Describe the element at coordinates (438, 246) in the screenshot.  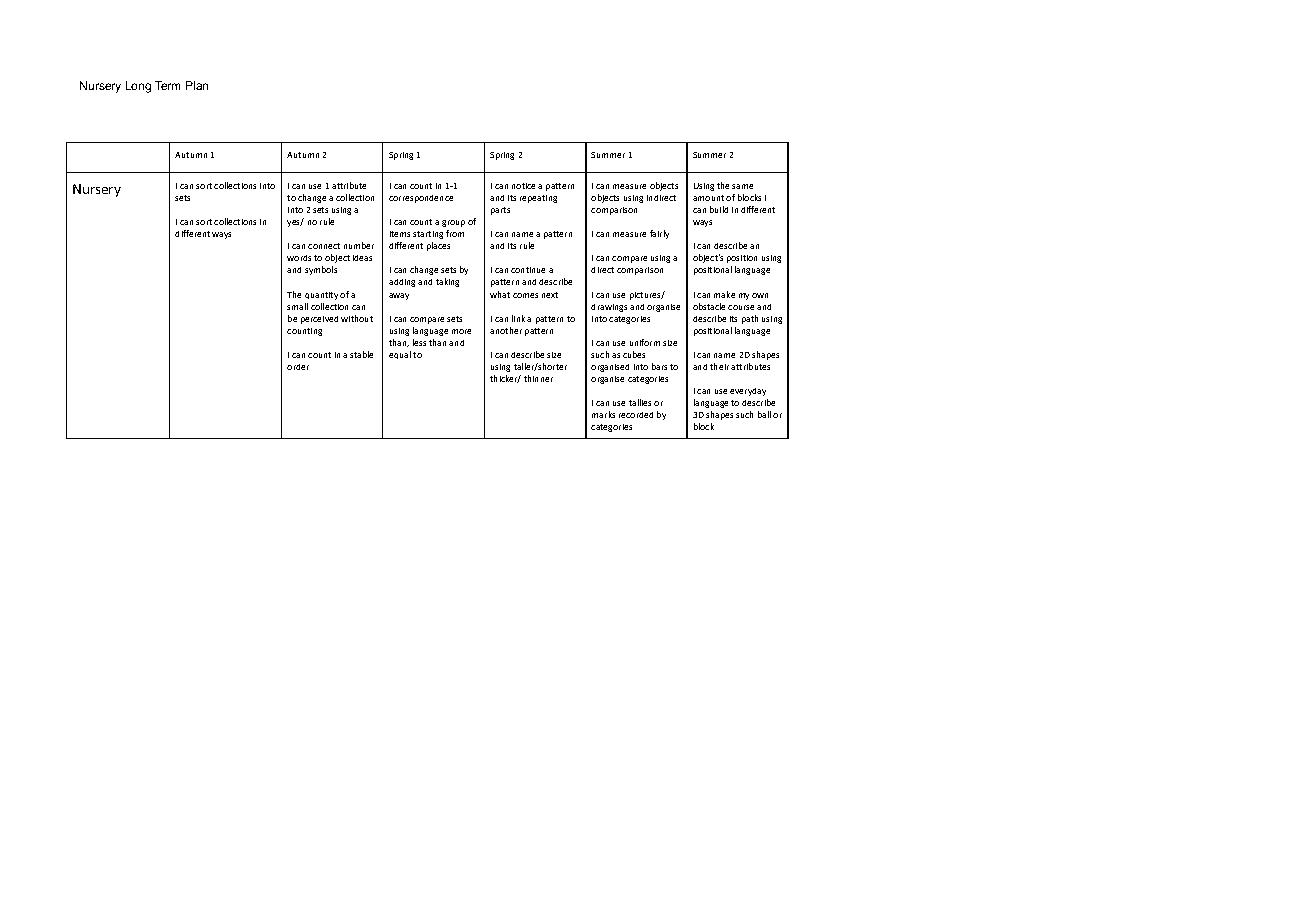
I see `places` at that location.
